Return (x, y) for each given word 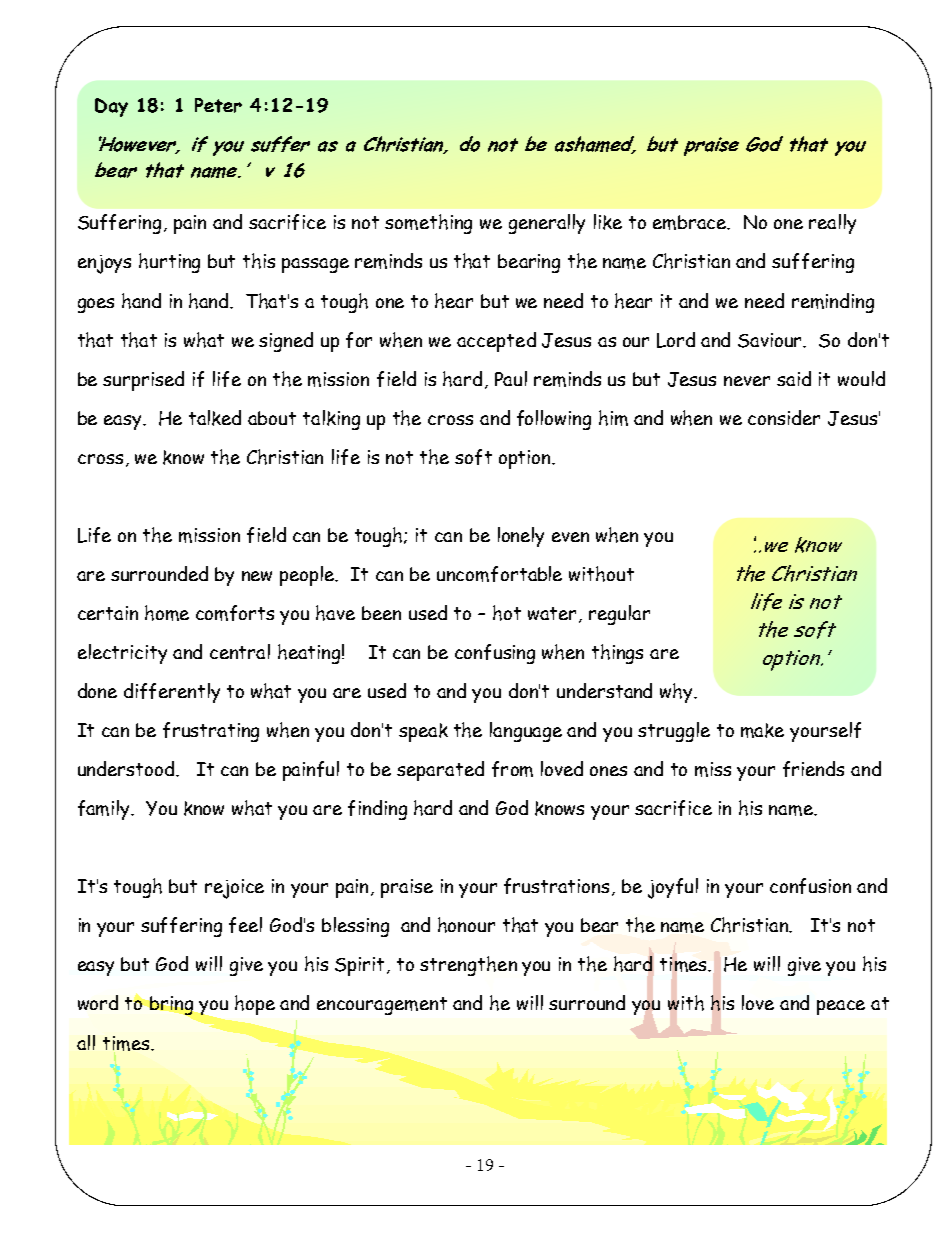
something (428, 224)
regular (619, 615)
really (832, 224)
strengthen (468, 966)
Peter (218, 105)
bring (171, 1005)
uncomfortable (499, 574)
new (257, 576)
